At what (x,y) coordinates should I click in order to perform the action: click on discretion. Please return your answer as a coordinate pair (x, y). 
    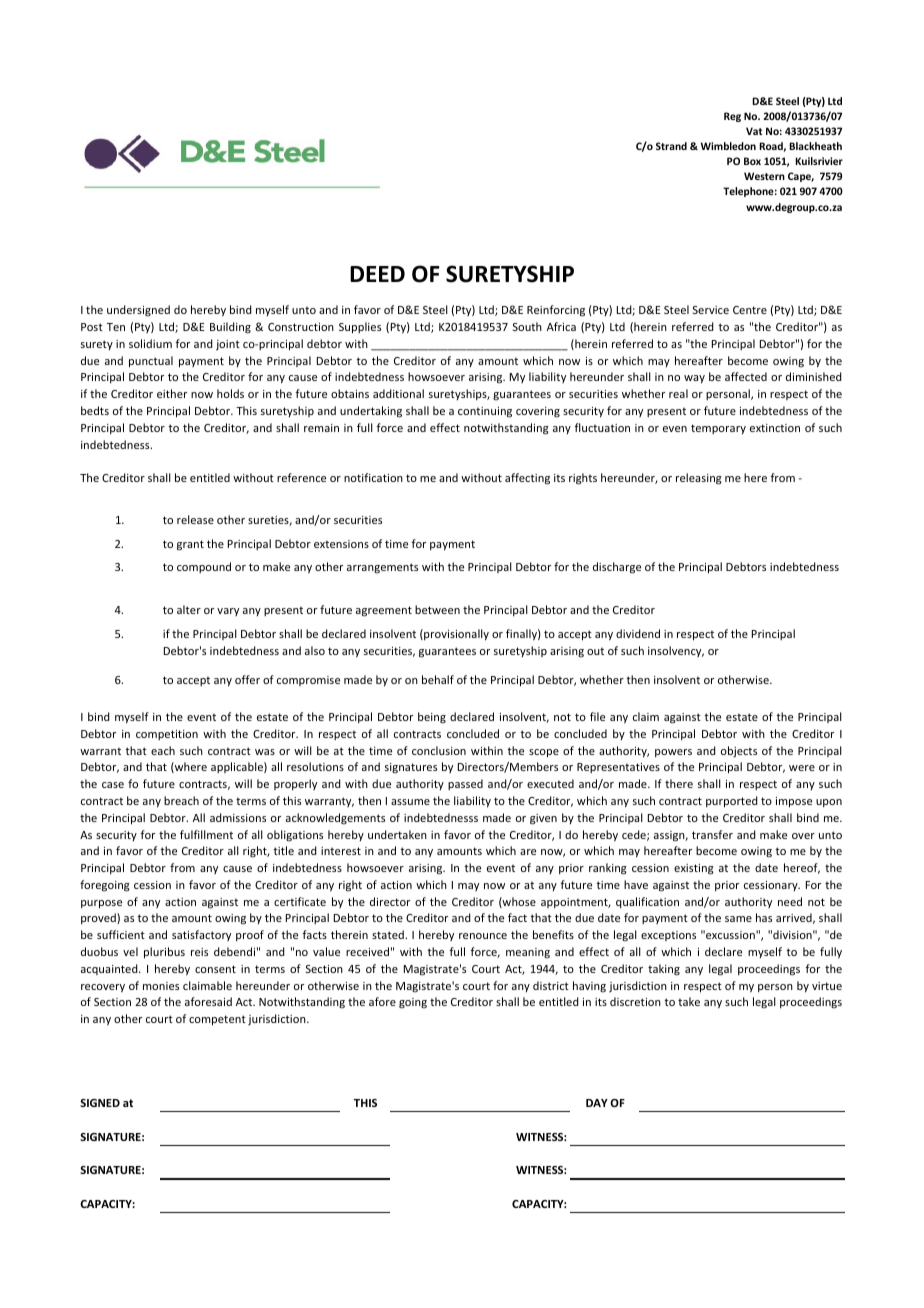
    Looking at the image, I should click on (635, 1001).
